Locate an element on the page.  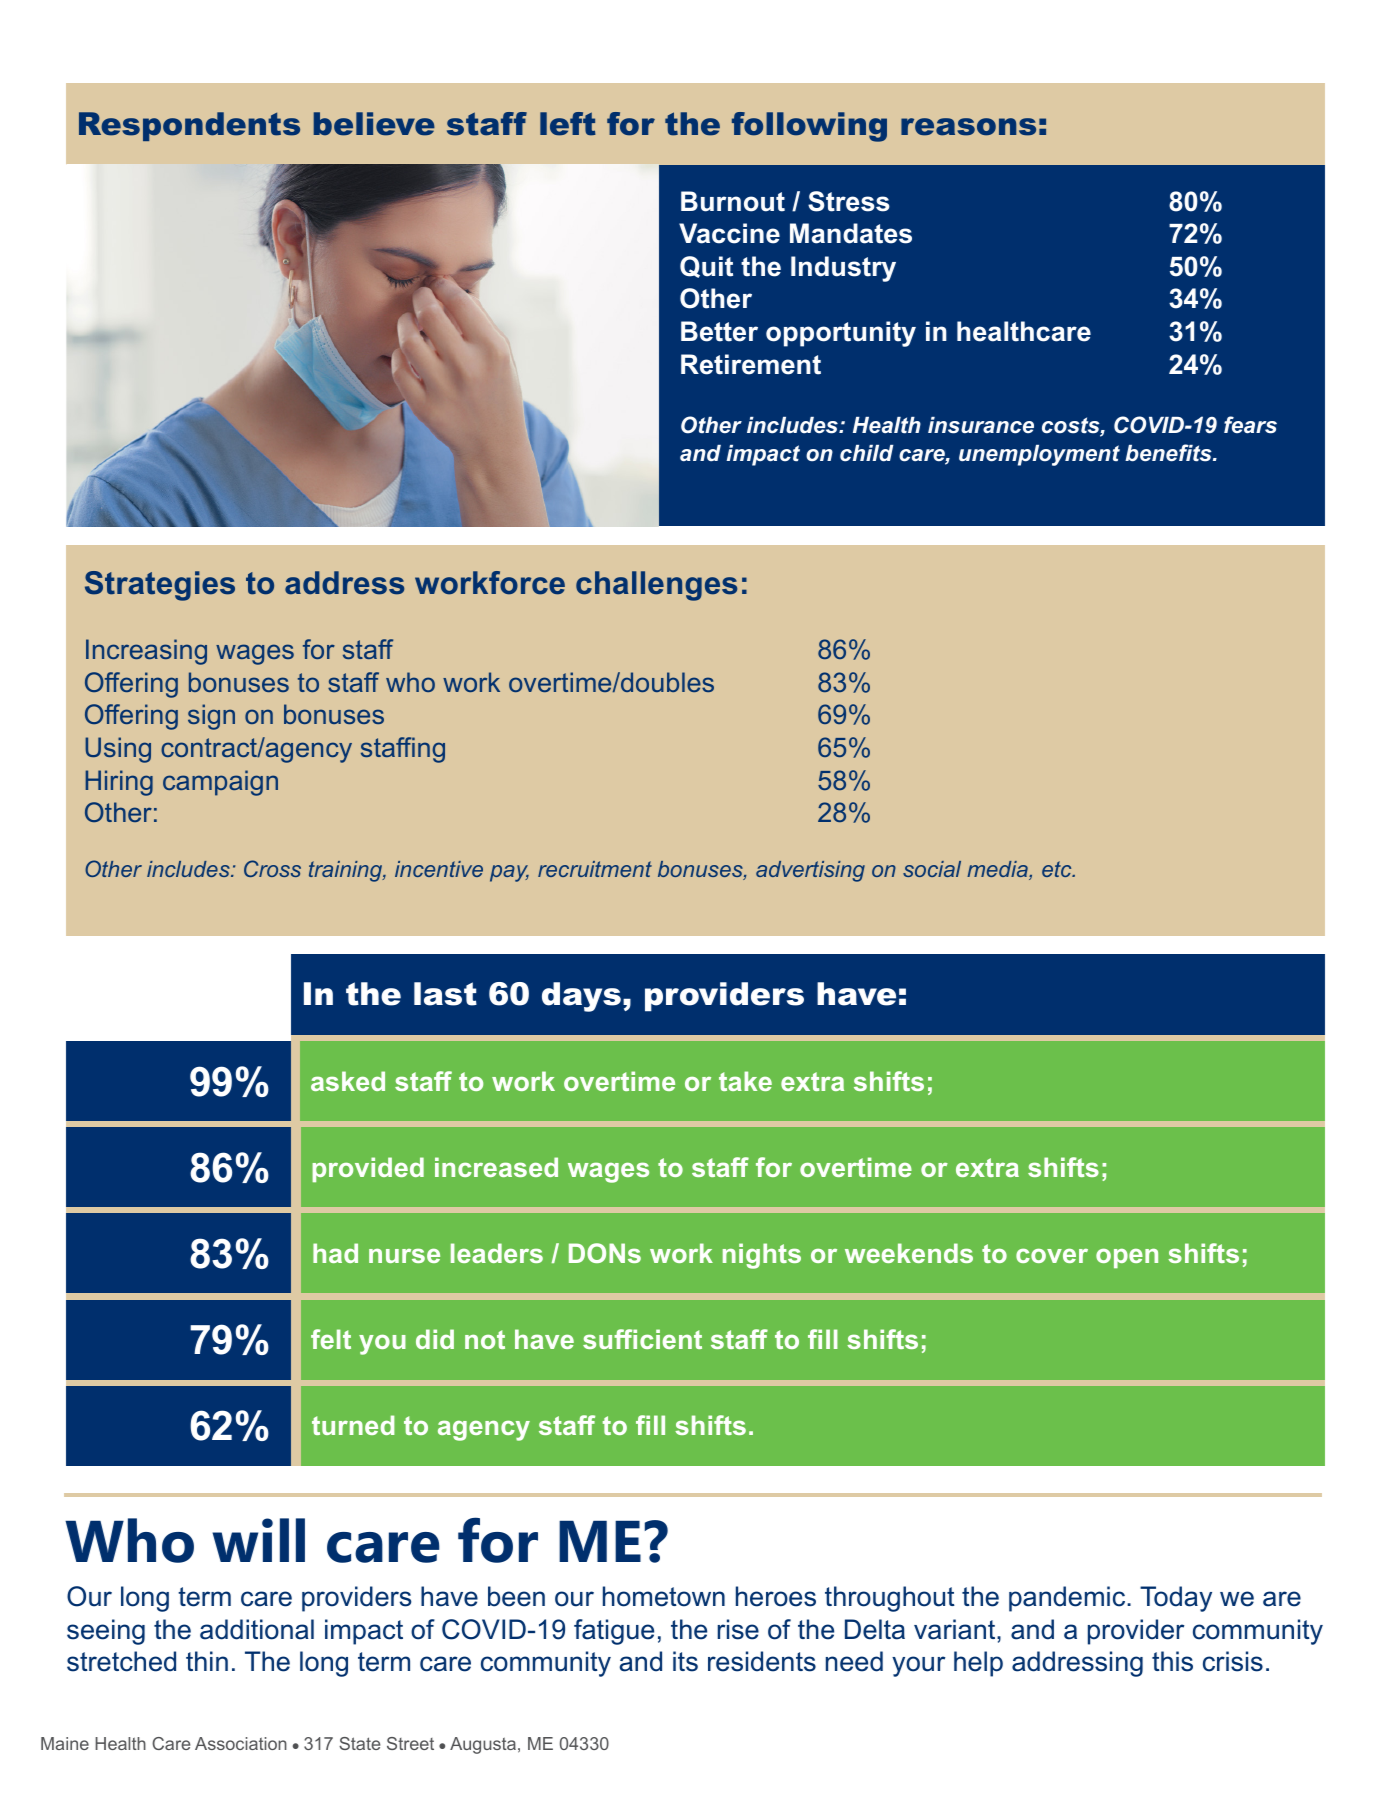
felt is located at coordinates (331, 1339).
